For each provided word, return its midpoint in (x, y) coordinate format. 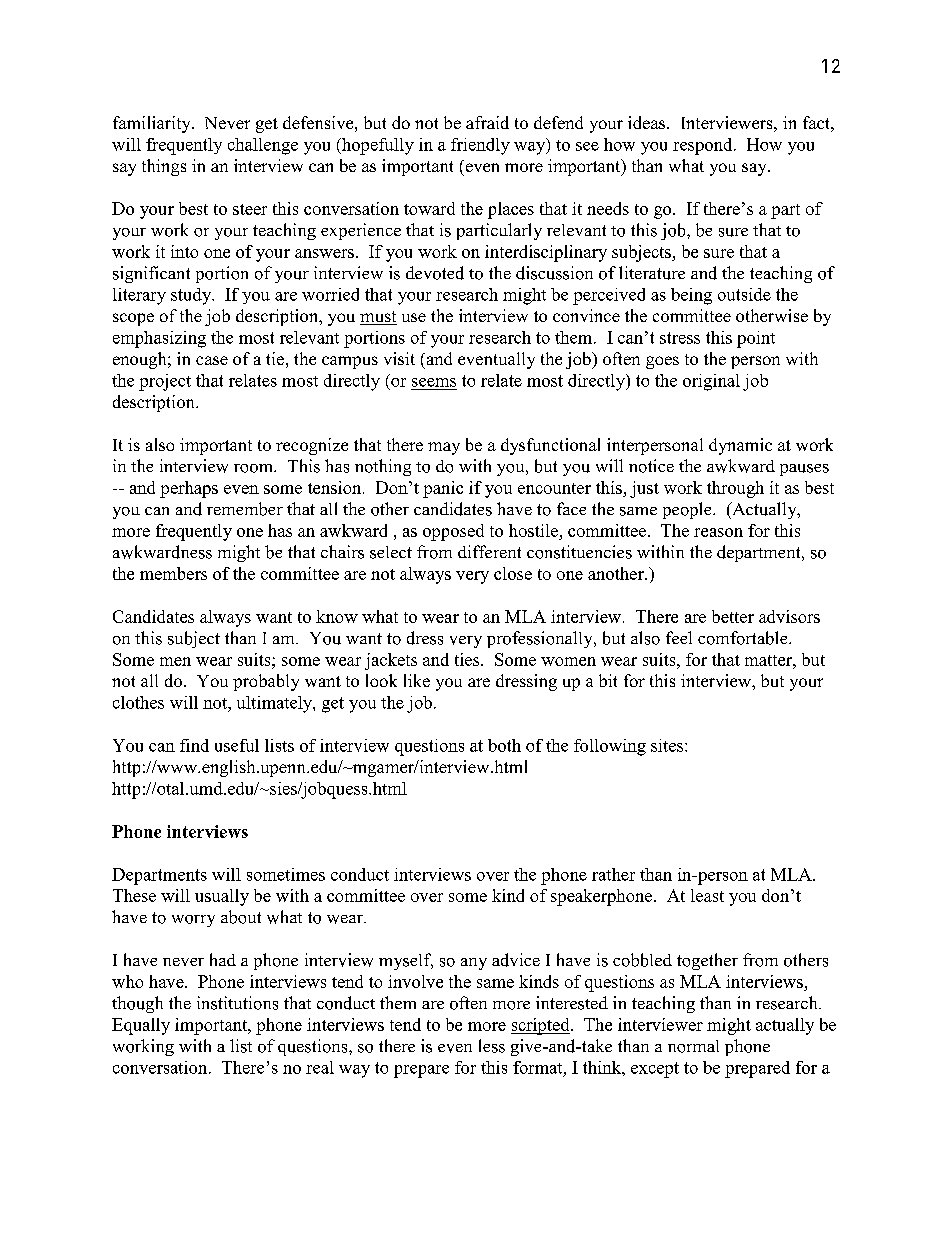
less (492, 1046)
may (444, 448)
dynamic (740, 446)
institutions (237, 1003)
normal (693, 1046)
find (194, 745)
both (504, 745)
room (254, 468)
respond (704, 146)
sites (668, 745)
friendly (480, 146)
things (164, 167)
